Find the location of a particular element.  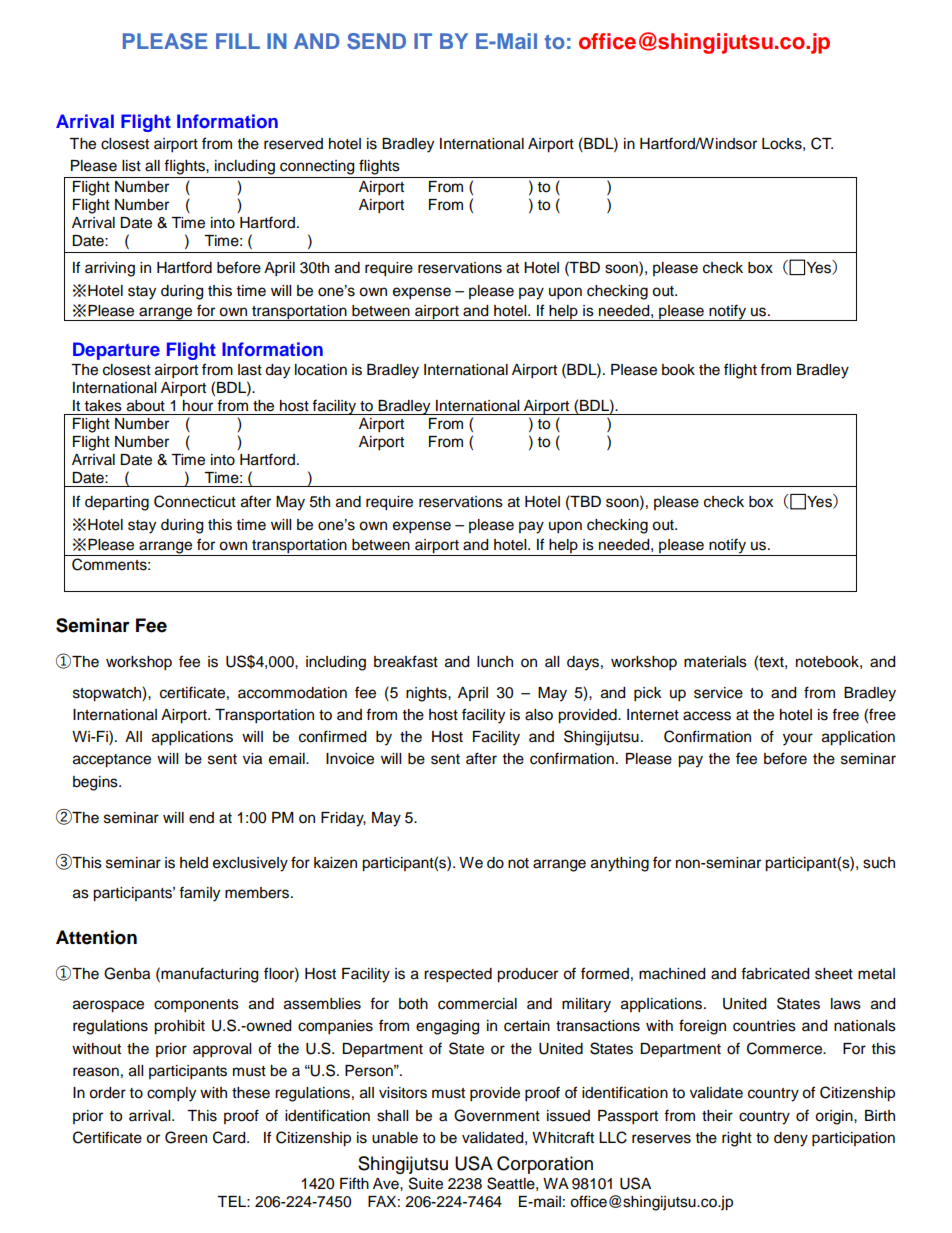

SEND is located at coordinates (376, 41).
